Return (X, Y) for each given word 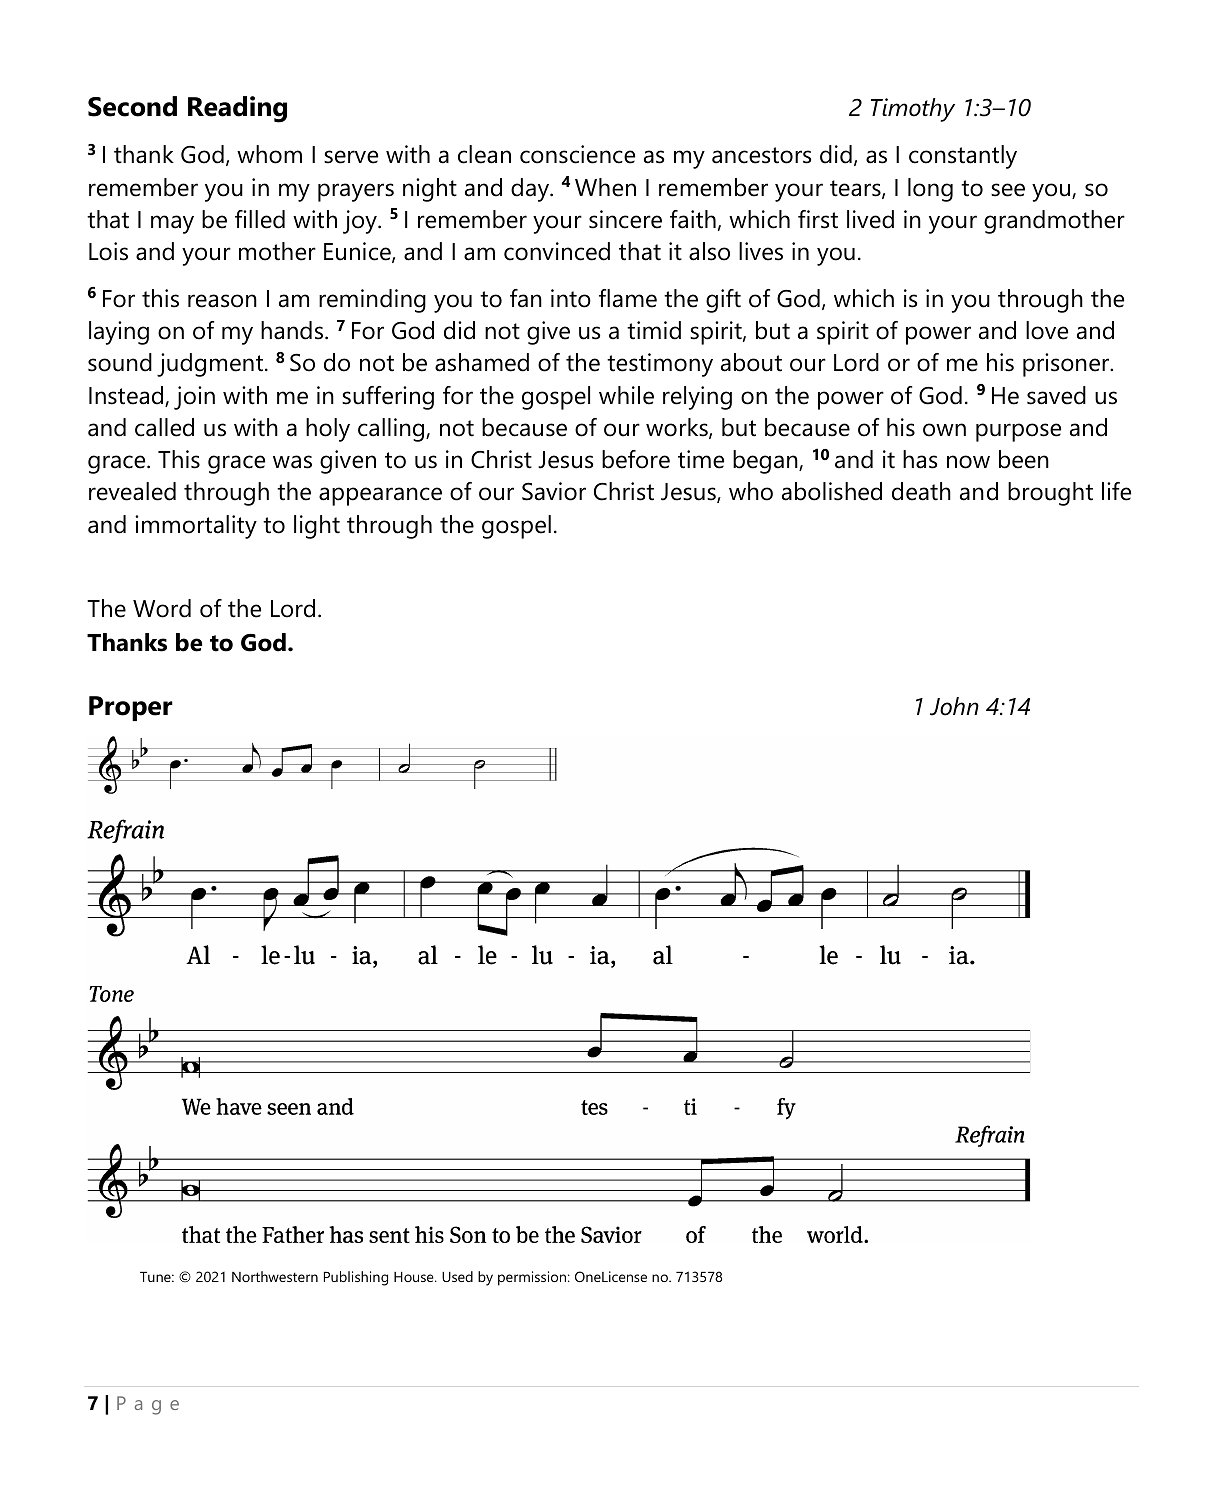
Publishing (356, 1278)
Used (457, 1276)
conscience (577, 154)
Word (162, 608)
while (626, 395)
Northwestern (275, 1276)
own (944, 430)
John (954, 706)
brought (1050, 494)
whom (269, 154)
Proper (131, 708)
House (415, 1277)
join (194, 398)
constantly (963, 157)
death (921, 491)
